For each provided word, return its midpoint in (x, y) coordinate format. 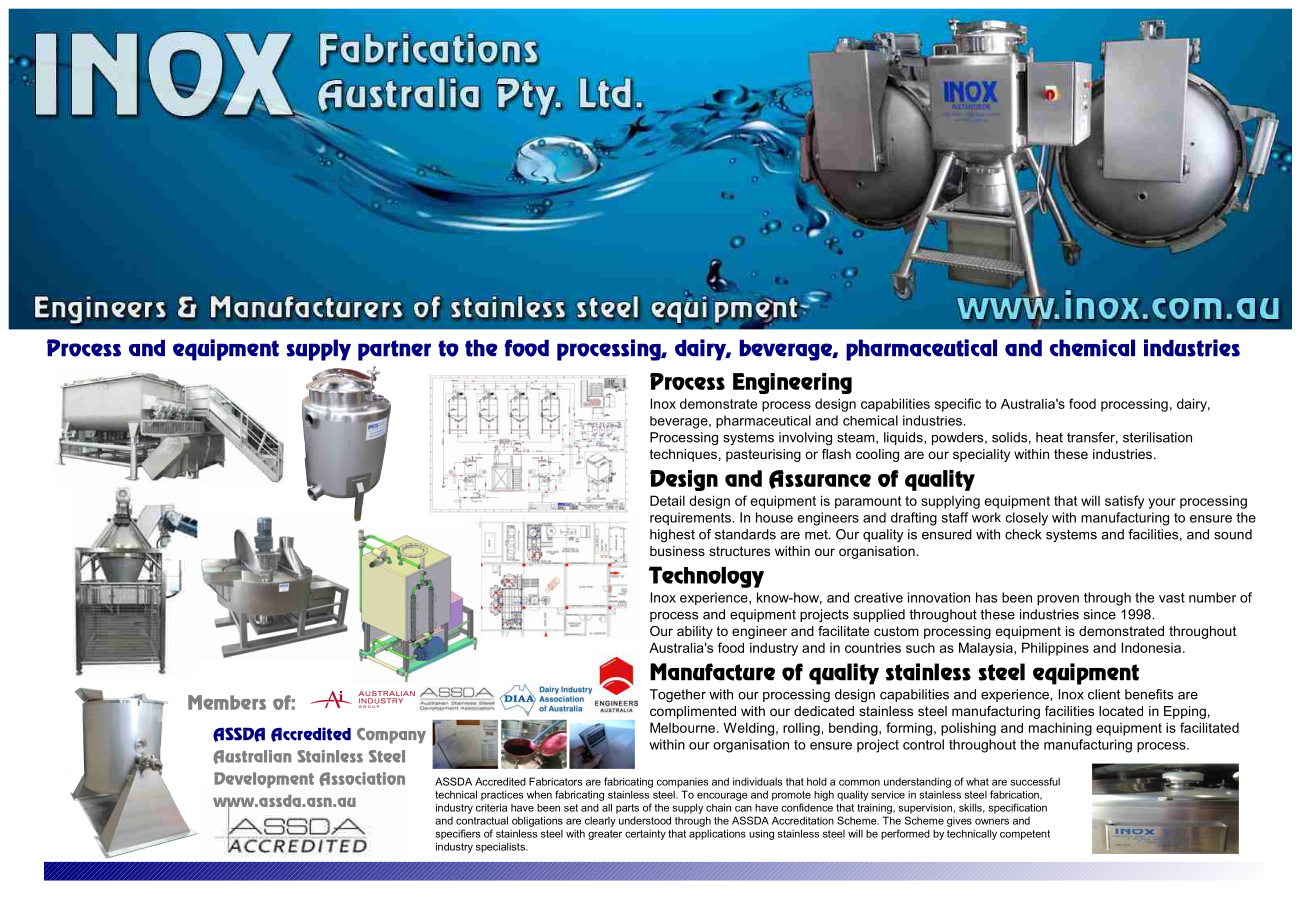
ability (695, 632)
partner (394, 350)
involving (805, 438)
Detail (667, 500)
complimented (693, 712)
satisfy (1124, 502)
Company (391, 736)
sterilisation (1157, 437)
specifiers (458, 834)
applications (717, 834)
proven (1058, 600)
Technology (706, 577)
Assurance (820, 479)
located (1121, 711)
